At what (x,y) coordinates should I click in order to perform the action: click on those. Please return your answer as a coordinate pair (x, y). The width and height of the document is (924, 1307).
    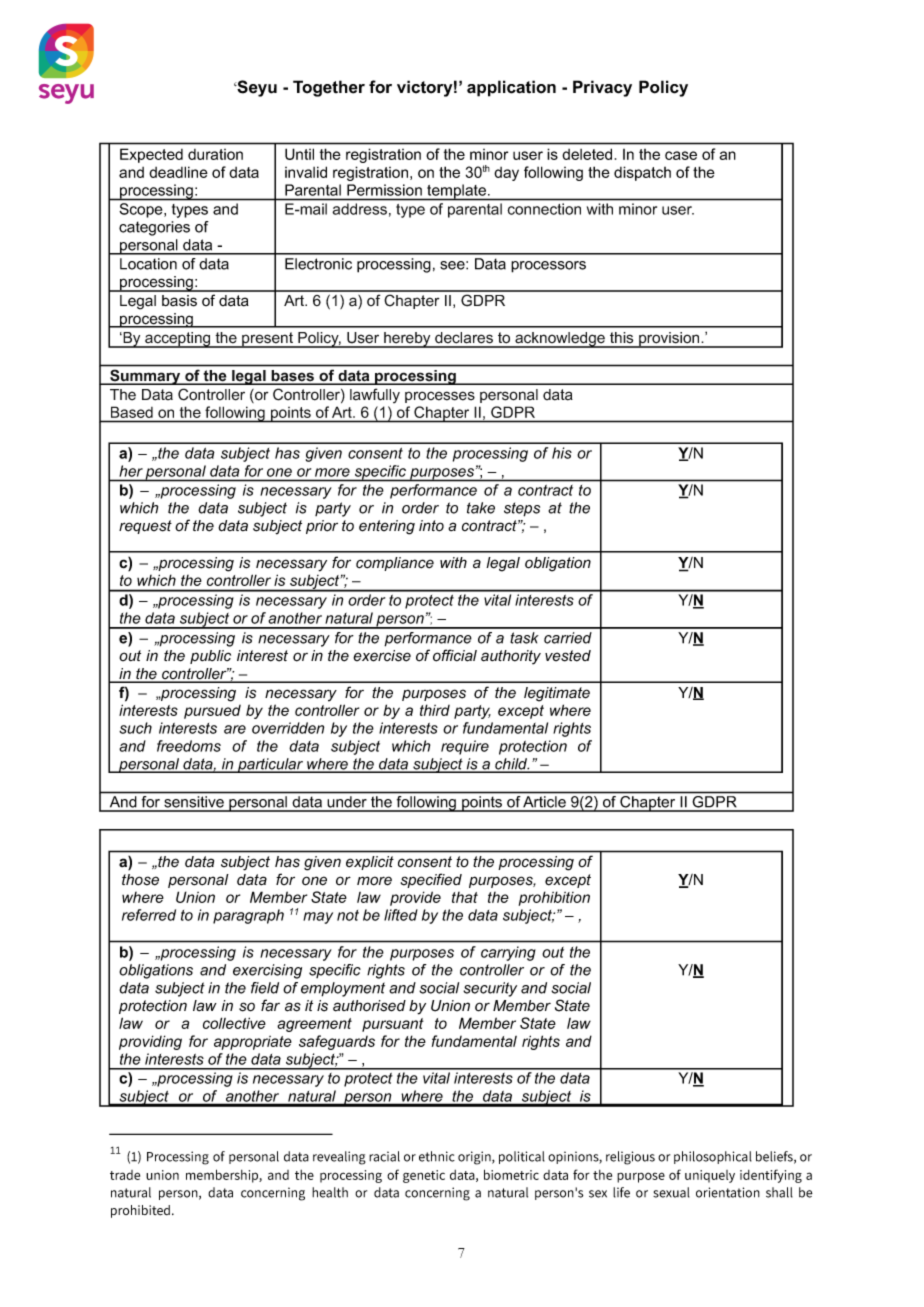
    Looking at the image, I should click on (140, 880).
